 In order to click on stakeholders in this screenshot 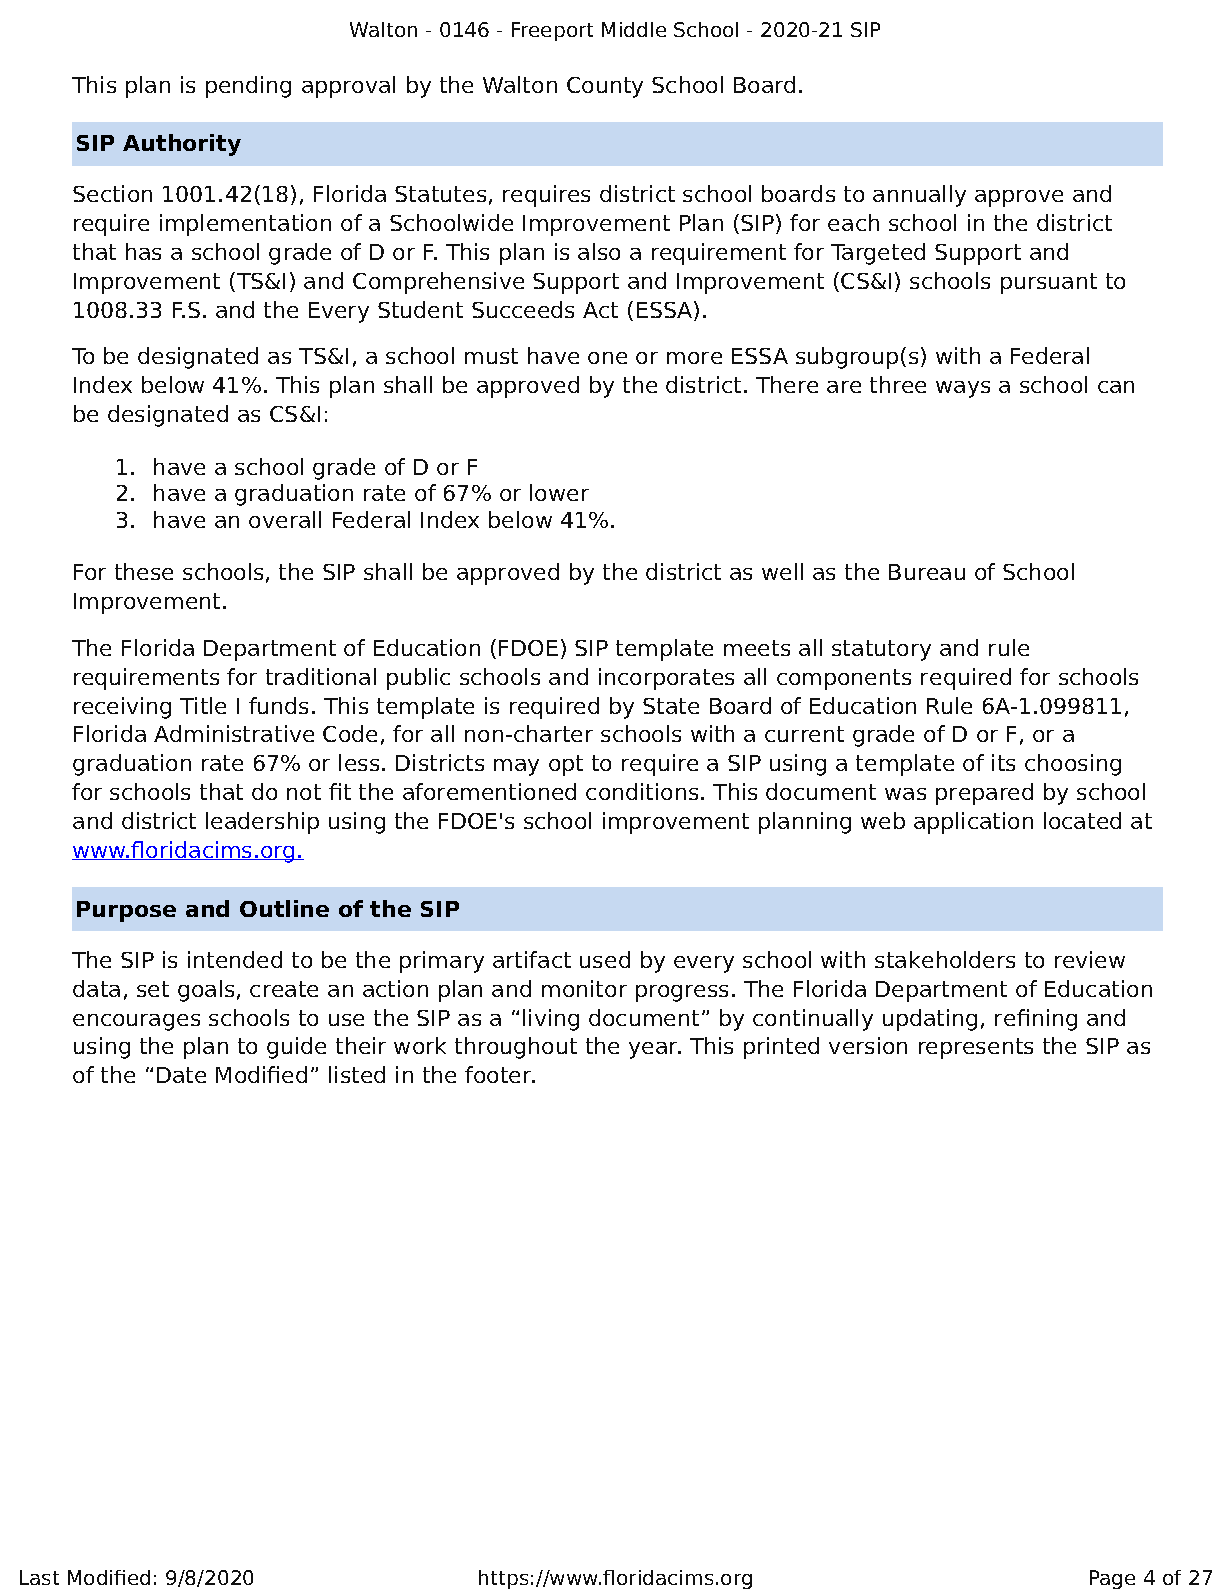, I will do `click(945, 959)`.
